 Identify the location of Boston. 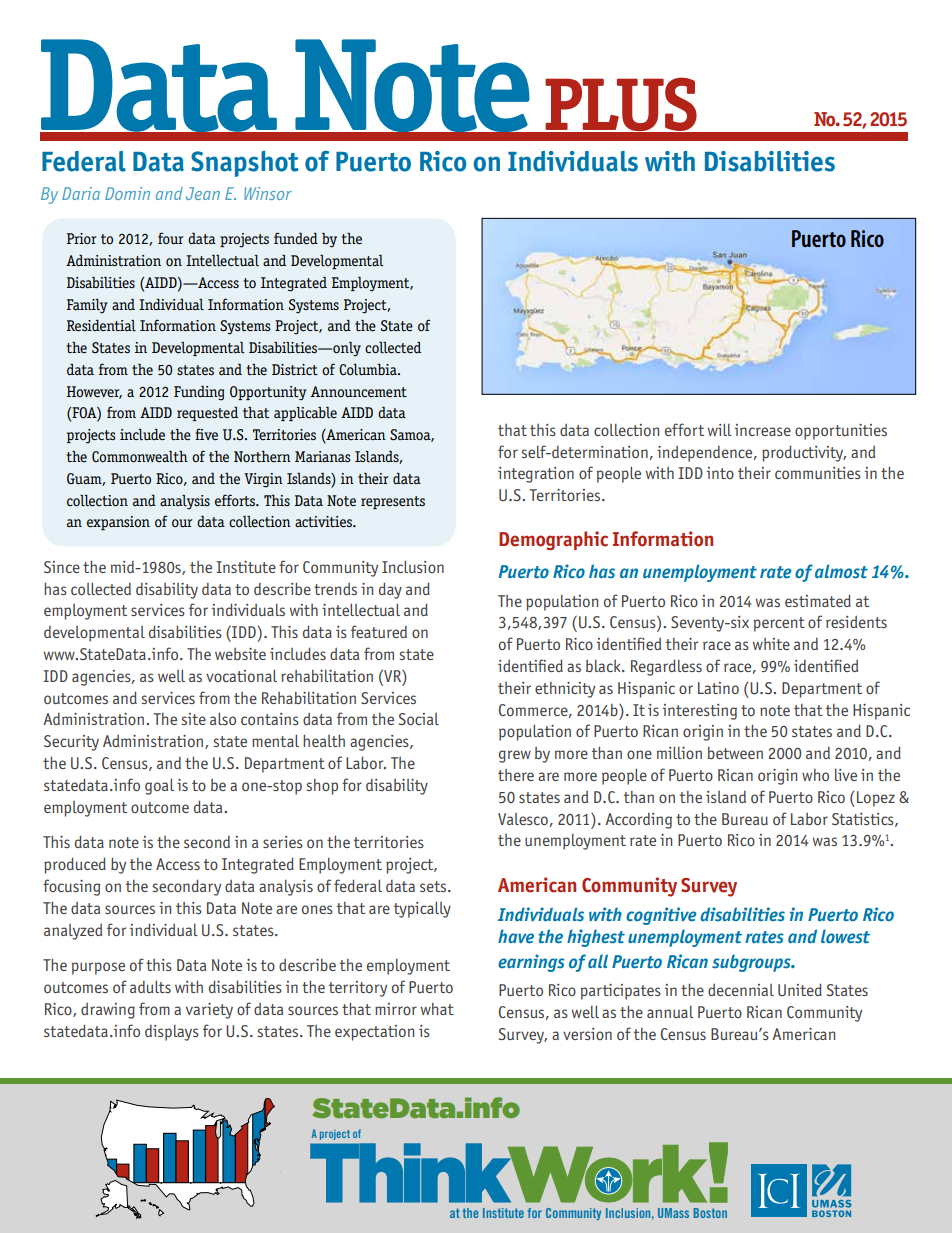
(710, 1213).
